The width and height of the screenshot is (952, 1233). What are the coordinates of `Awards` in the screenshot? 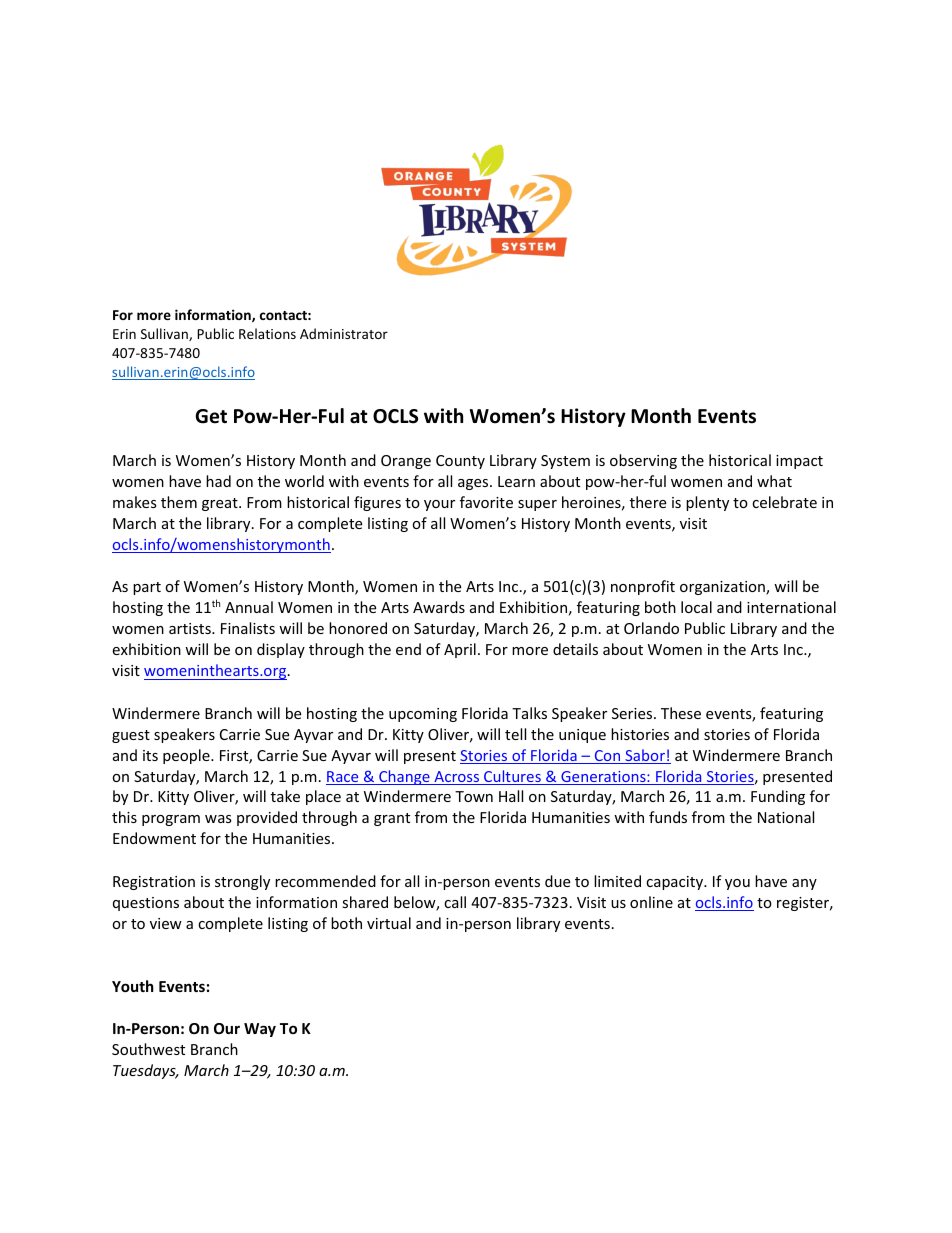 It's located at (439, 607).
